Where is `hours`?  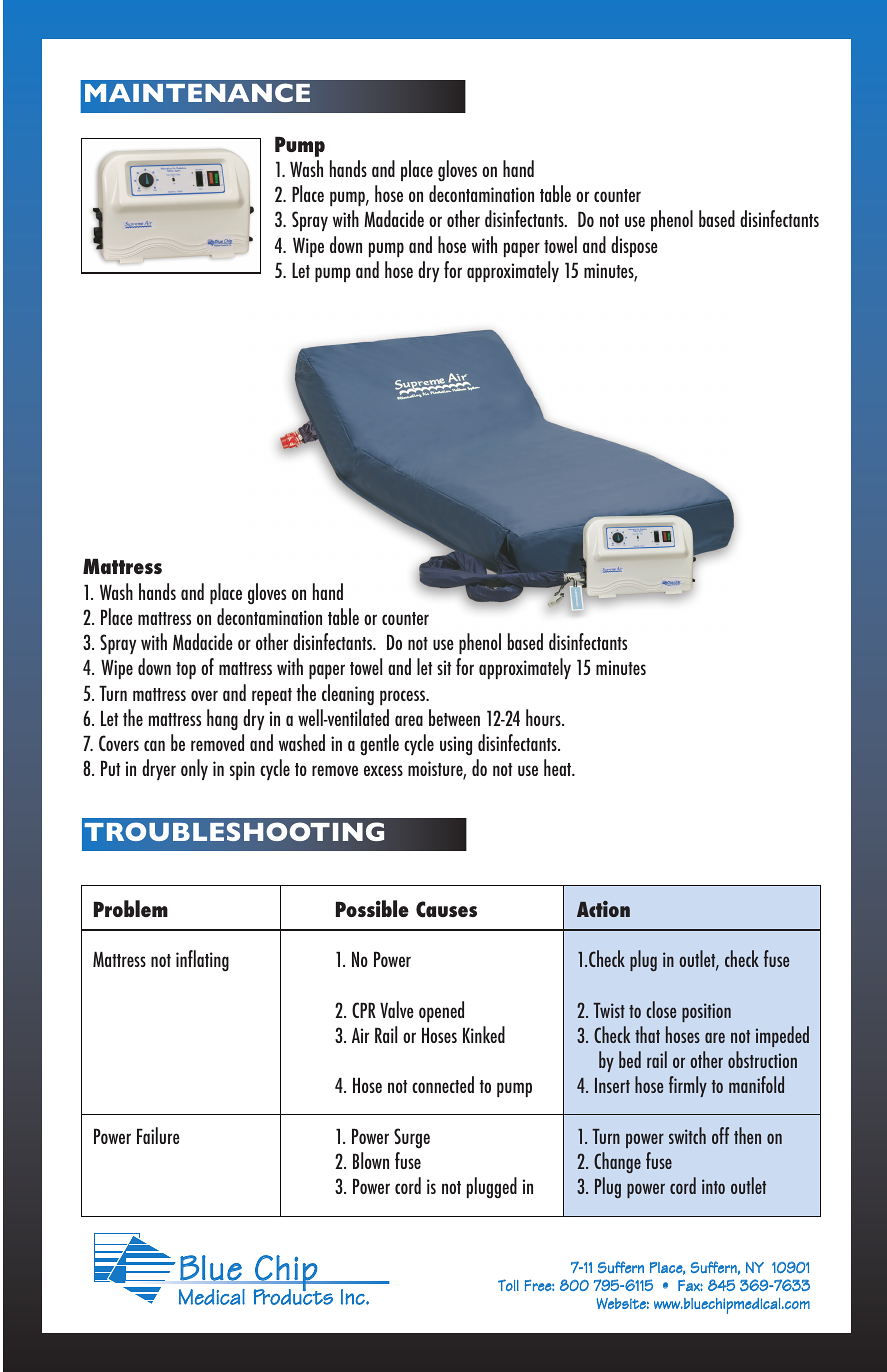
hours is located at coordinates (544, 717).
